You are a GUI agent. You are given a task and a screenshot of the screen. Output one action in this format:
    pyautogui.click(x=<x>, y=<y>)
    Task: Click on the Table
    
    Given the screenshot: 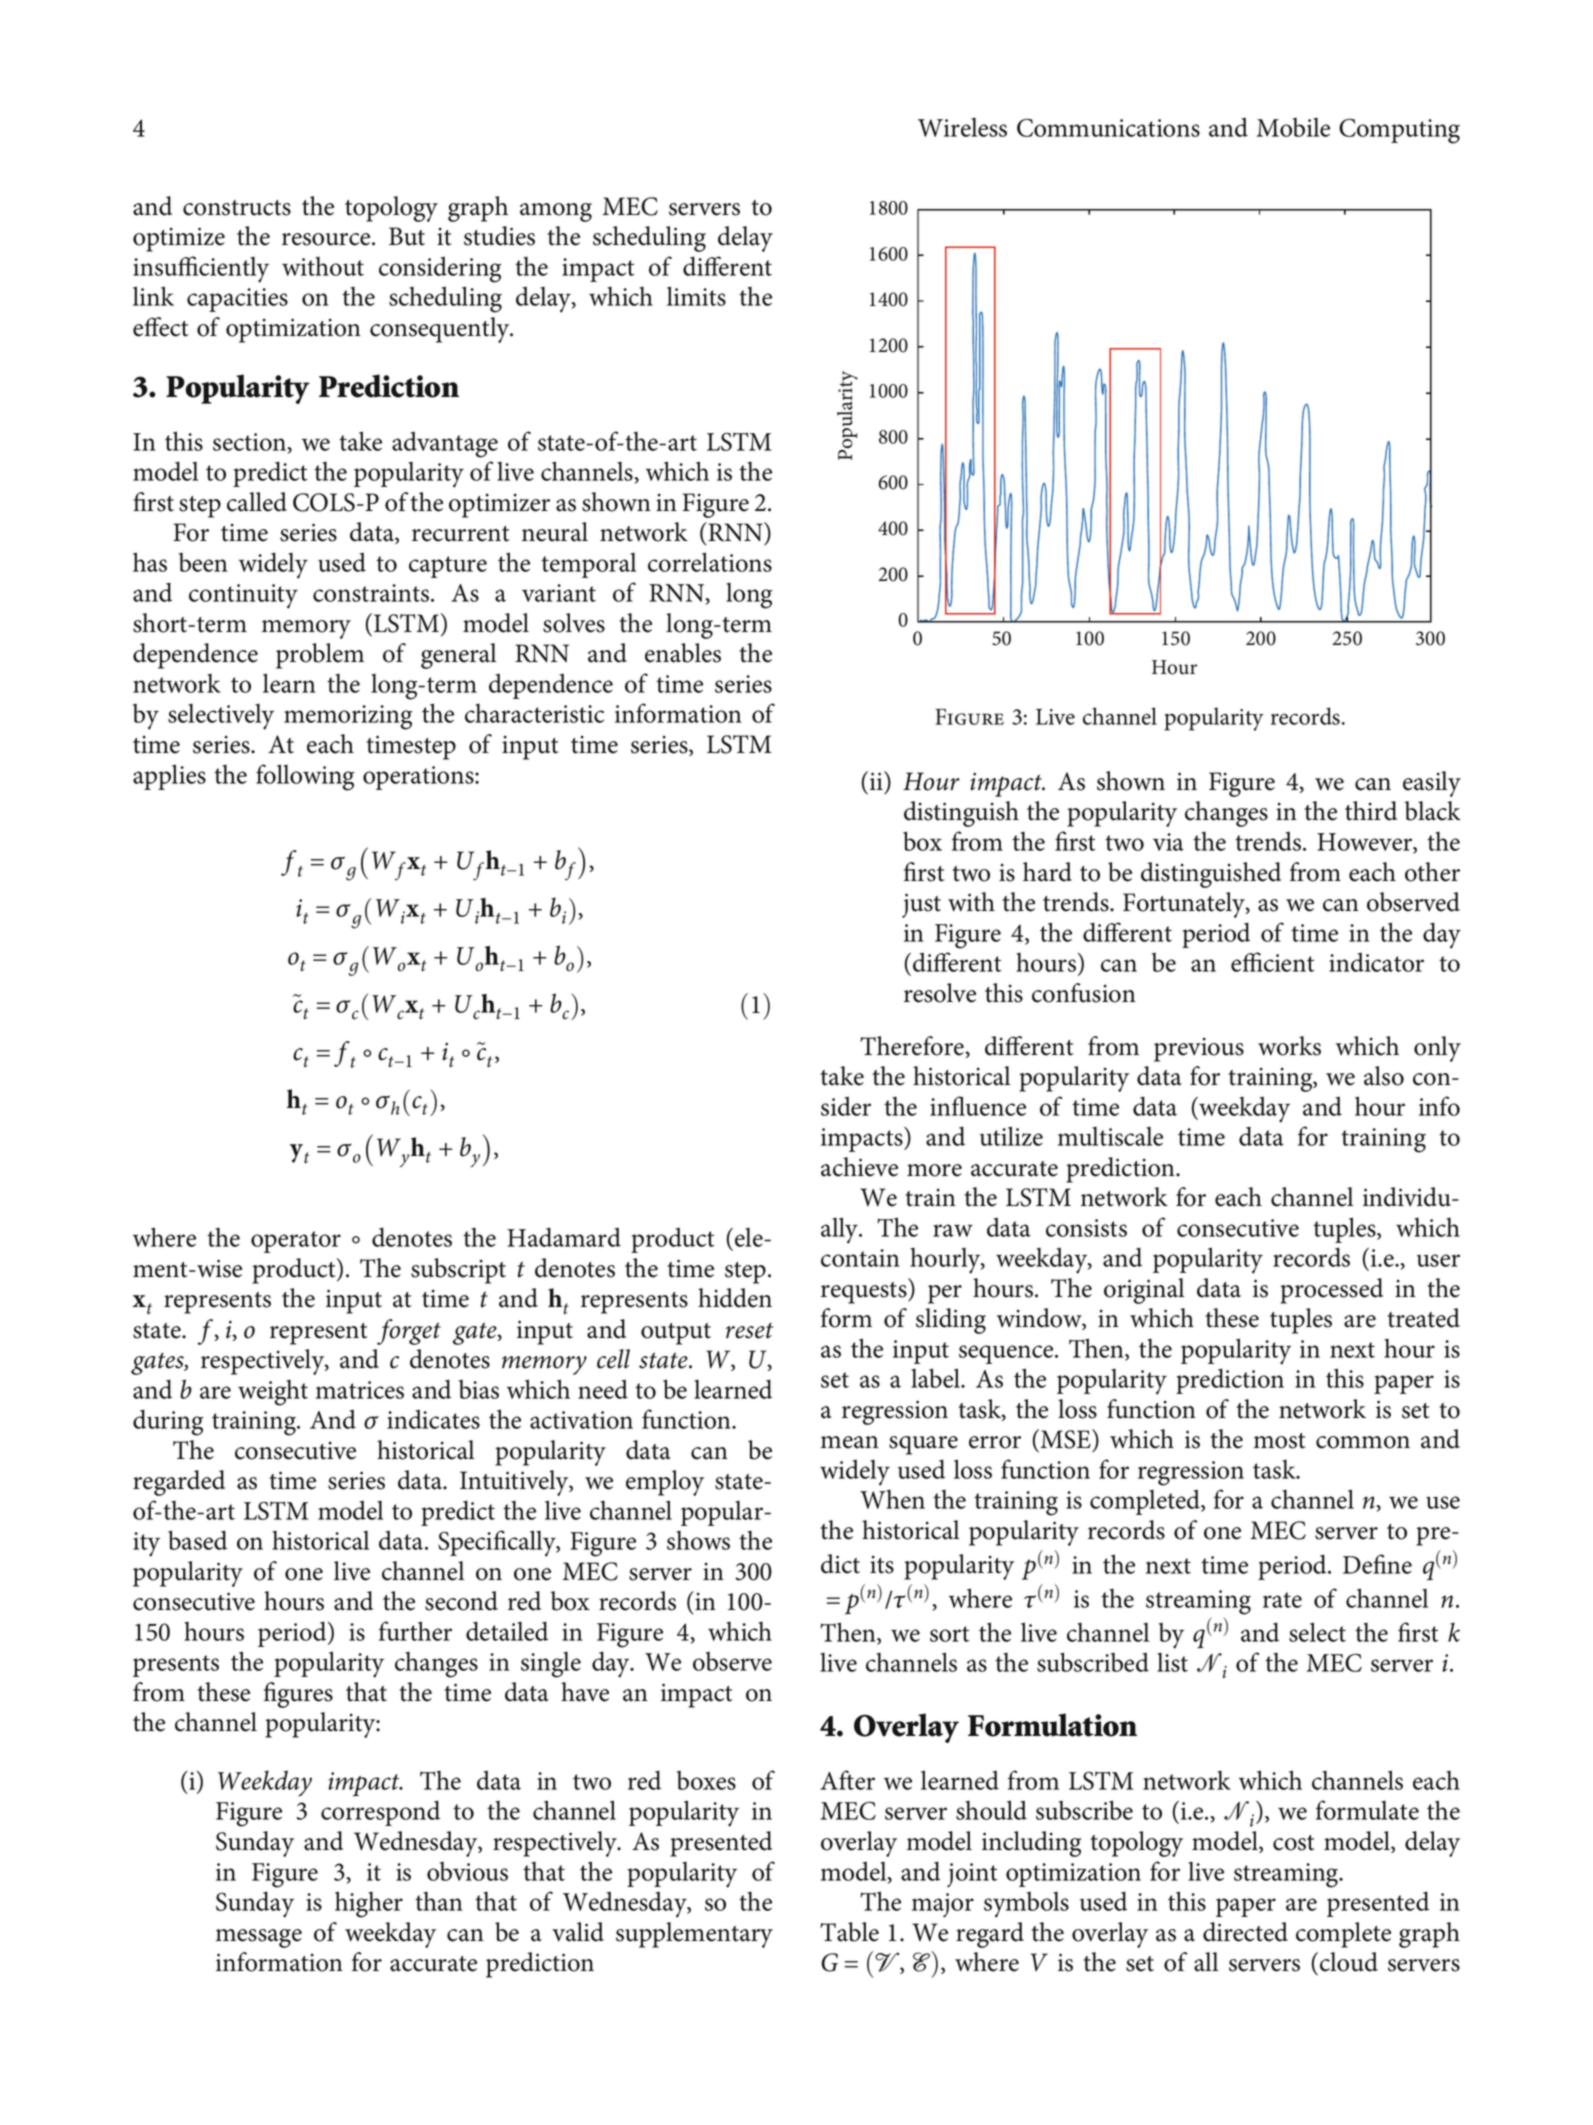 What is the action you would take?
    pyautogui.click(x=849, y=1932)
